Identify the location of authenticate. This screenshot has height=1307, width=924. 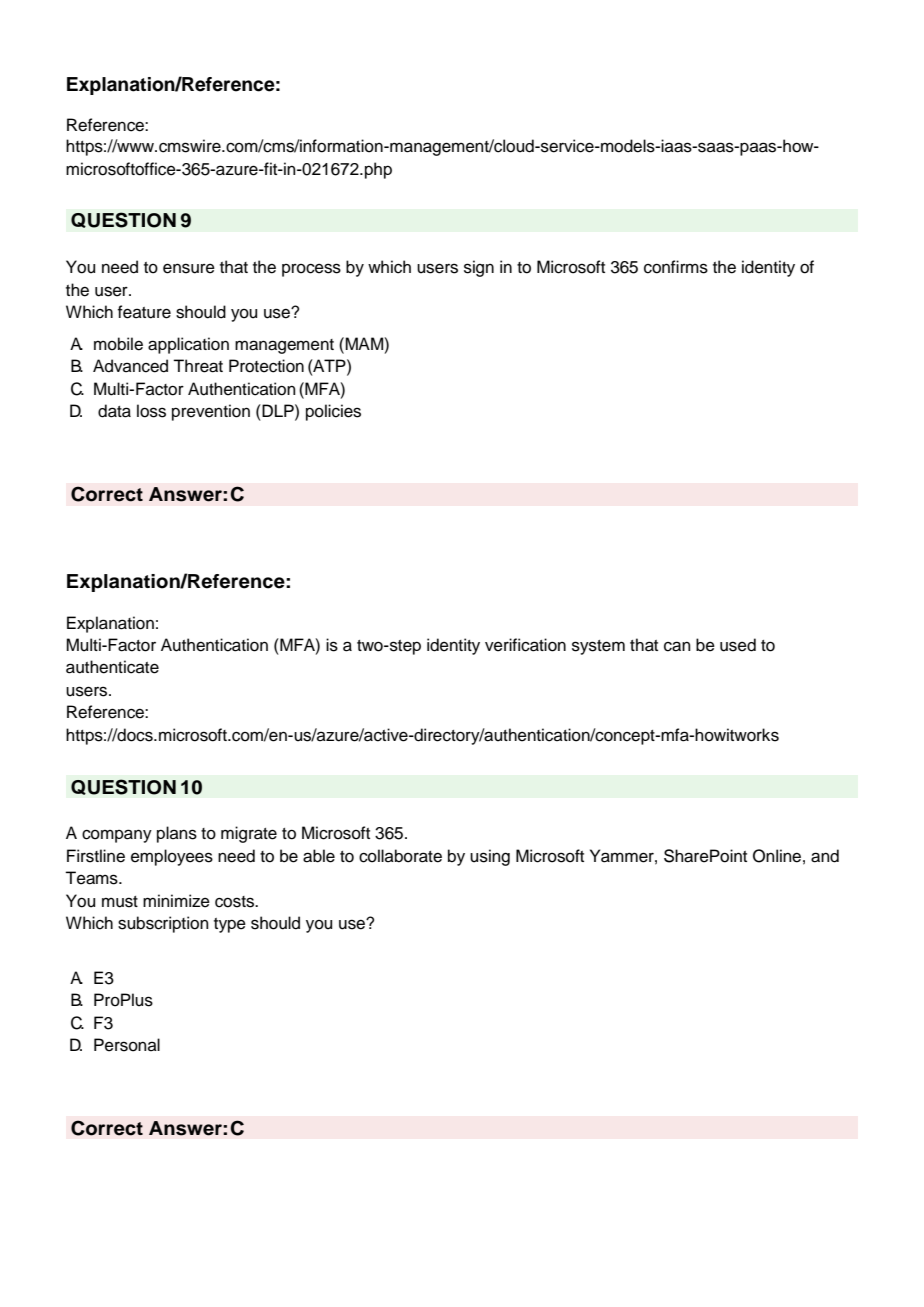
(112, 667).
